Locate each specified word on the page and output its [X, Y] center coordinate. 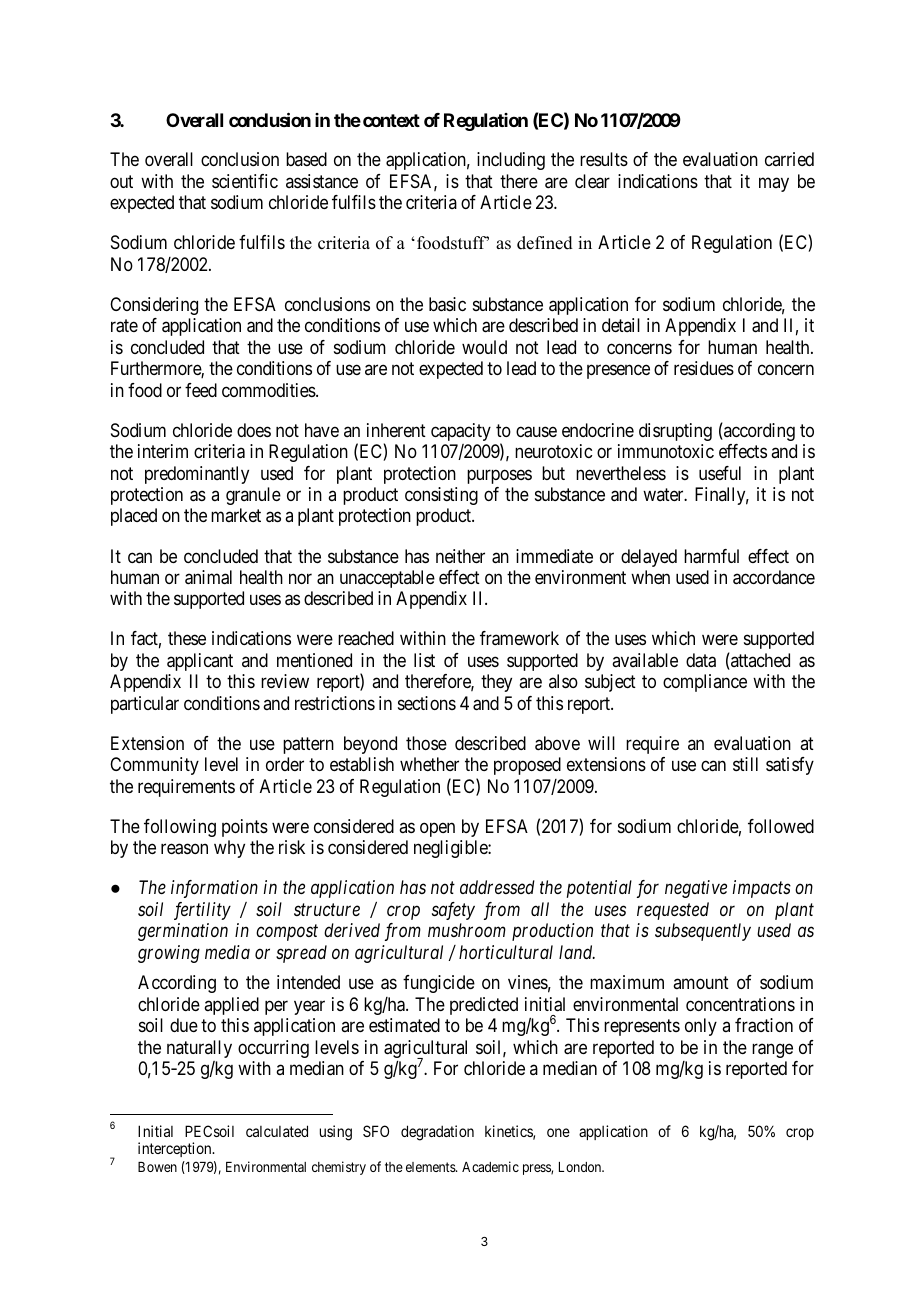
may [774, 184]
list [424, 660]
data [701, 660]
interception [176, 1149]
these [187, 638]
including [511, 161]
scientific [245, 181]
